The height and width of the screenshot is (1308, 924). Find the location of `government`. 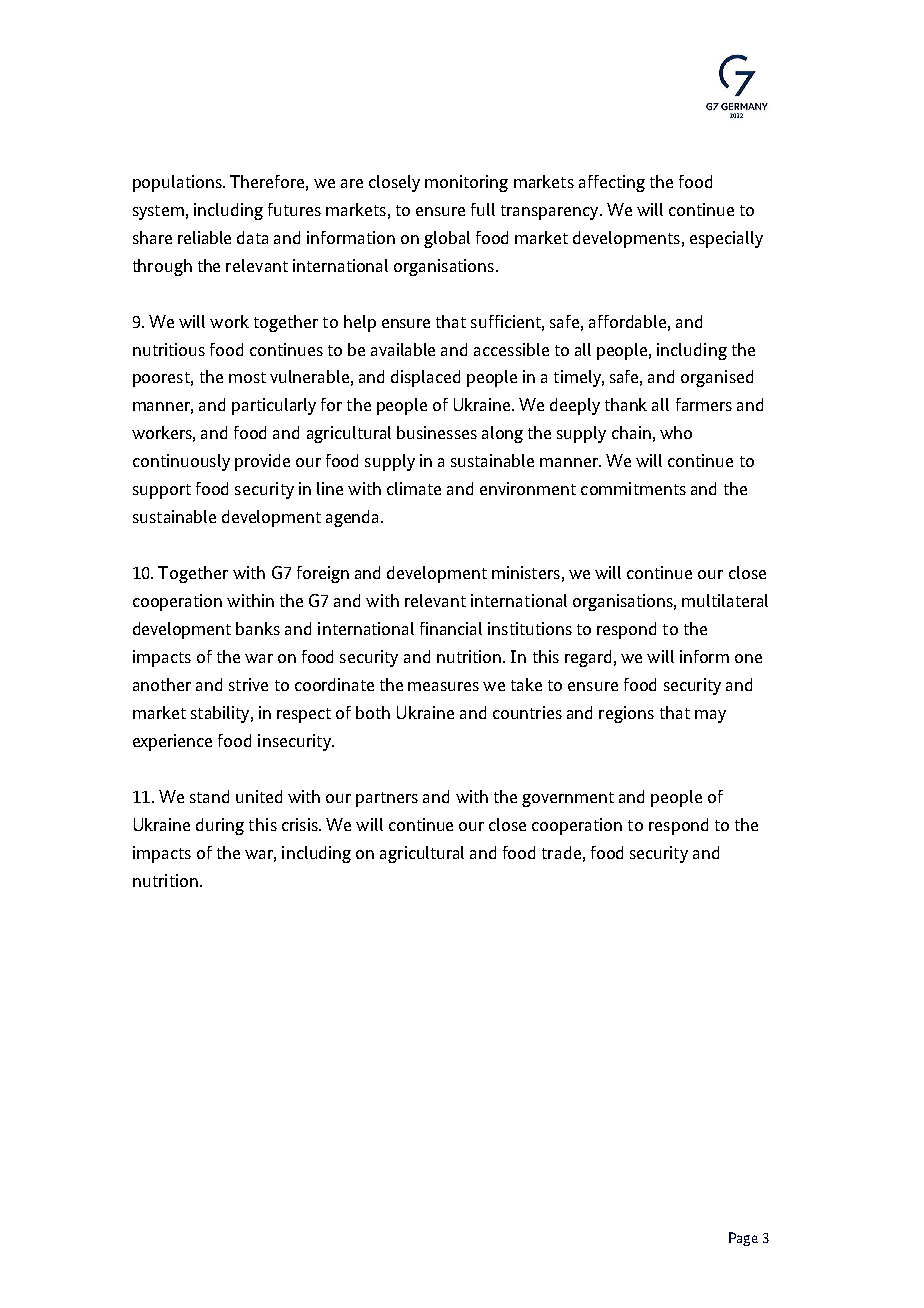

government is located at coordinates (568, 799).
